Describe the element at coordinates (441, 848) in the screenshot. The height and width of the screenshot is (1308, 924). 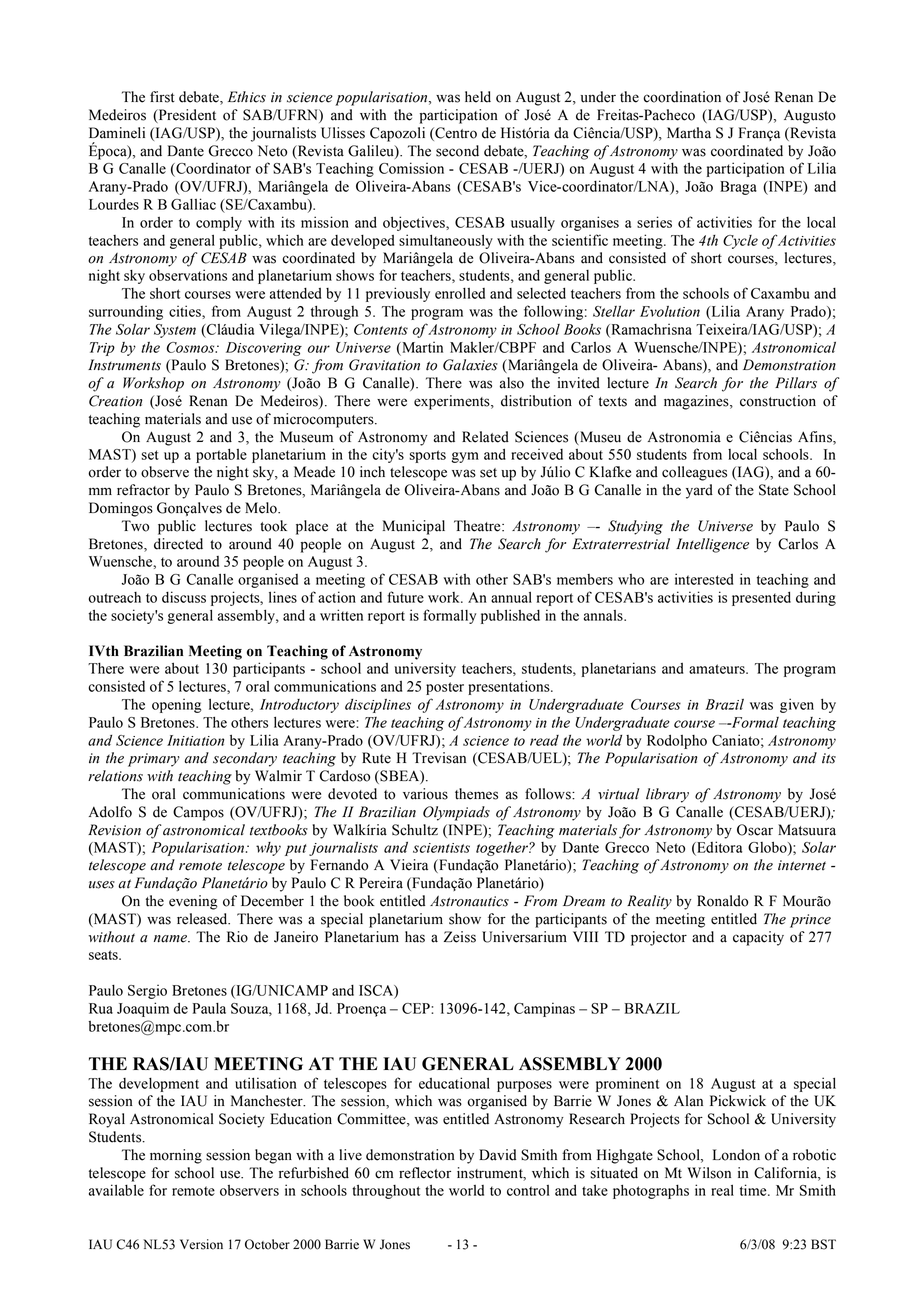
I see `scientists` at that location.
